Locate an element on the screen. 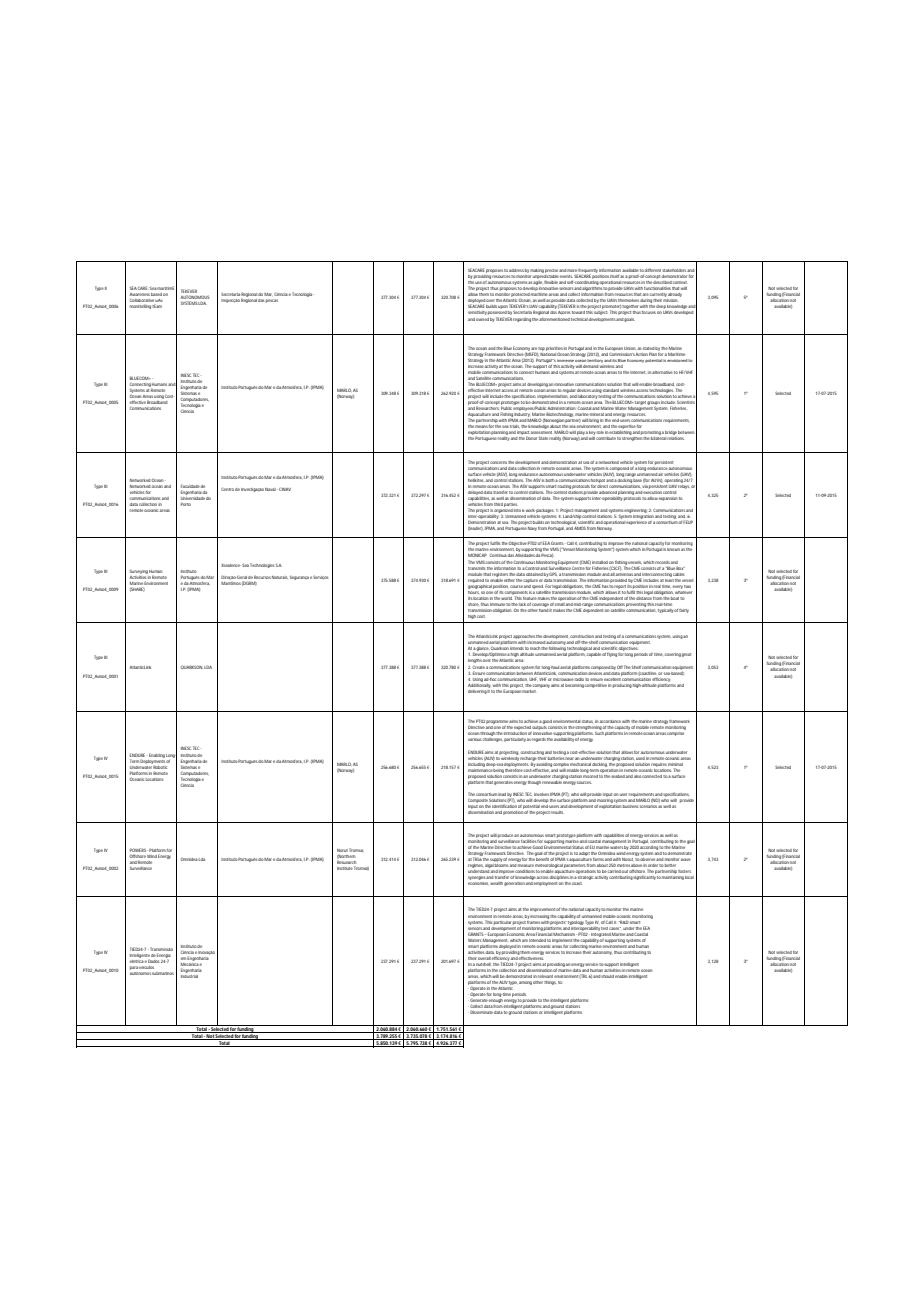  installed is located at coordinates (600, 562).
